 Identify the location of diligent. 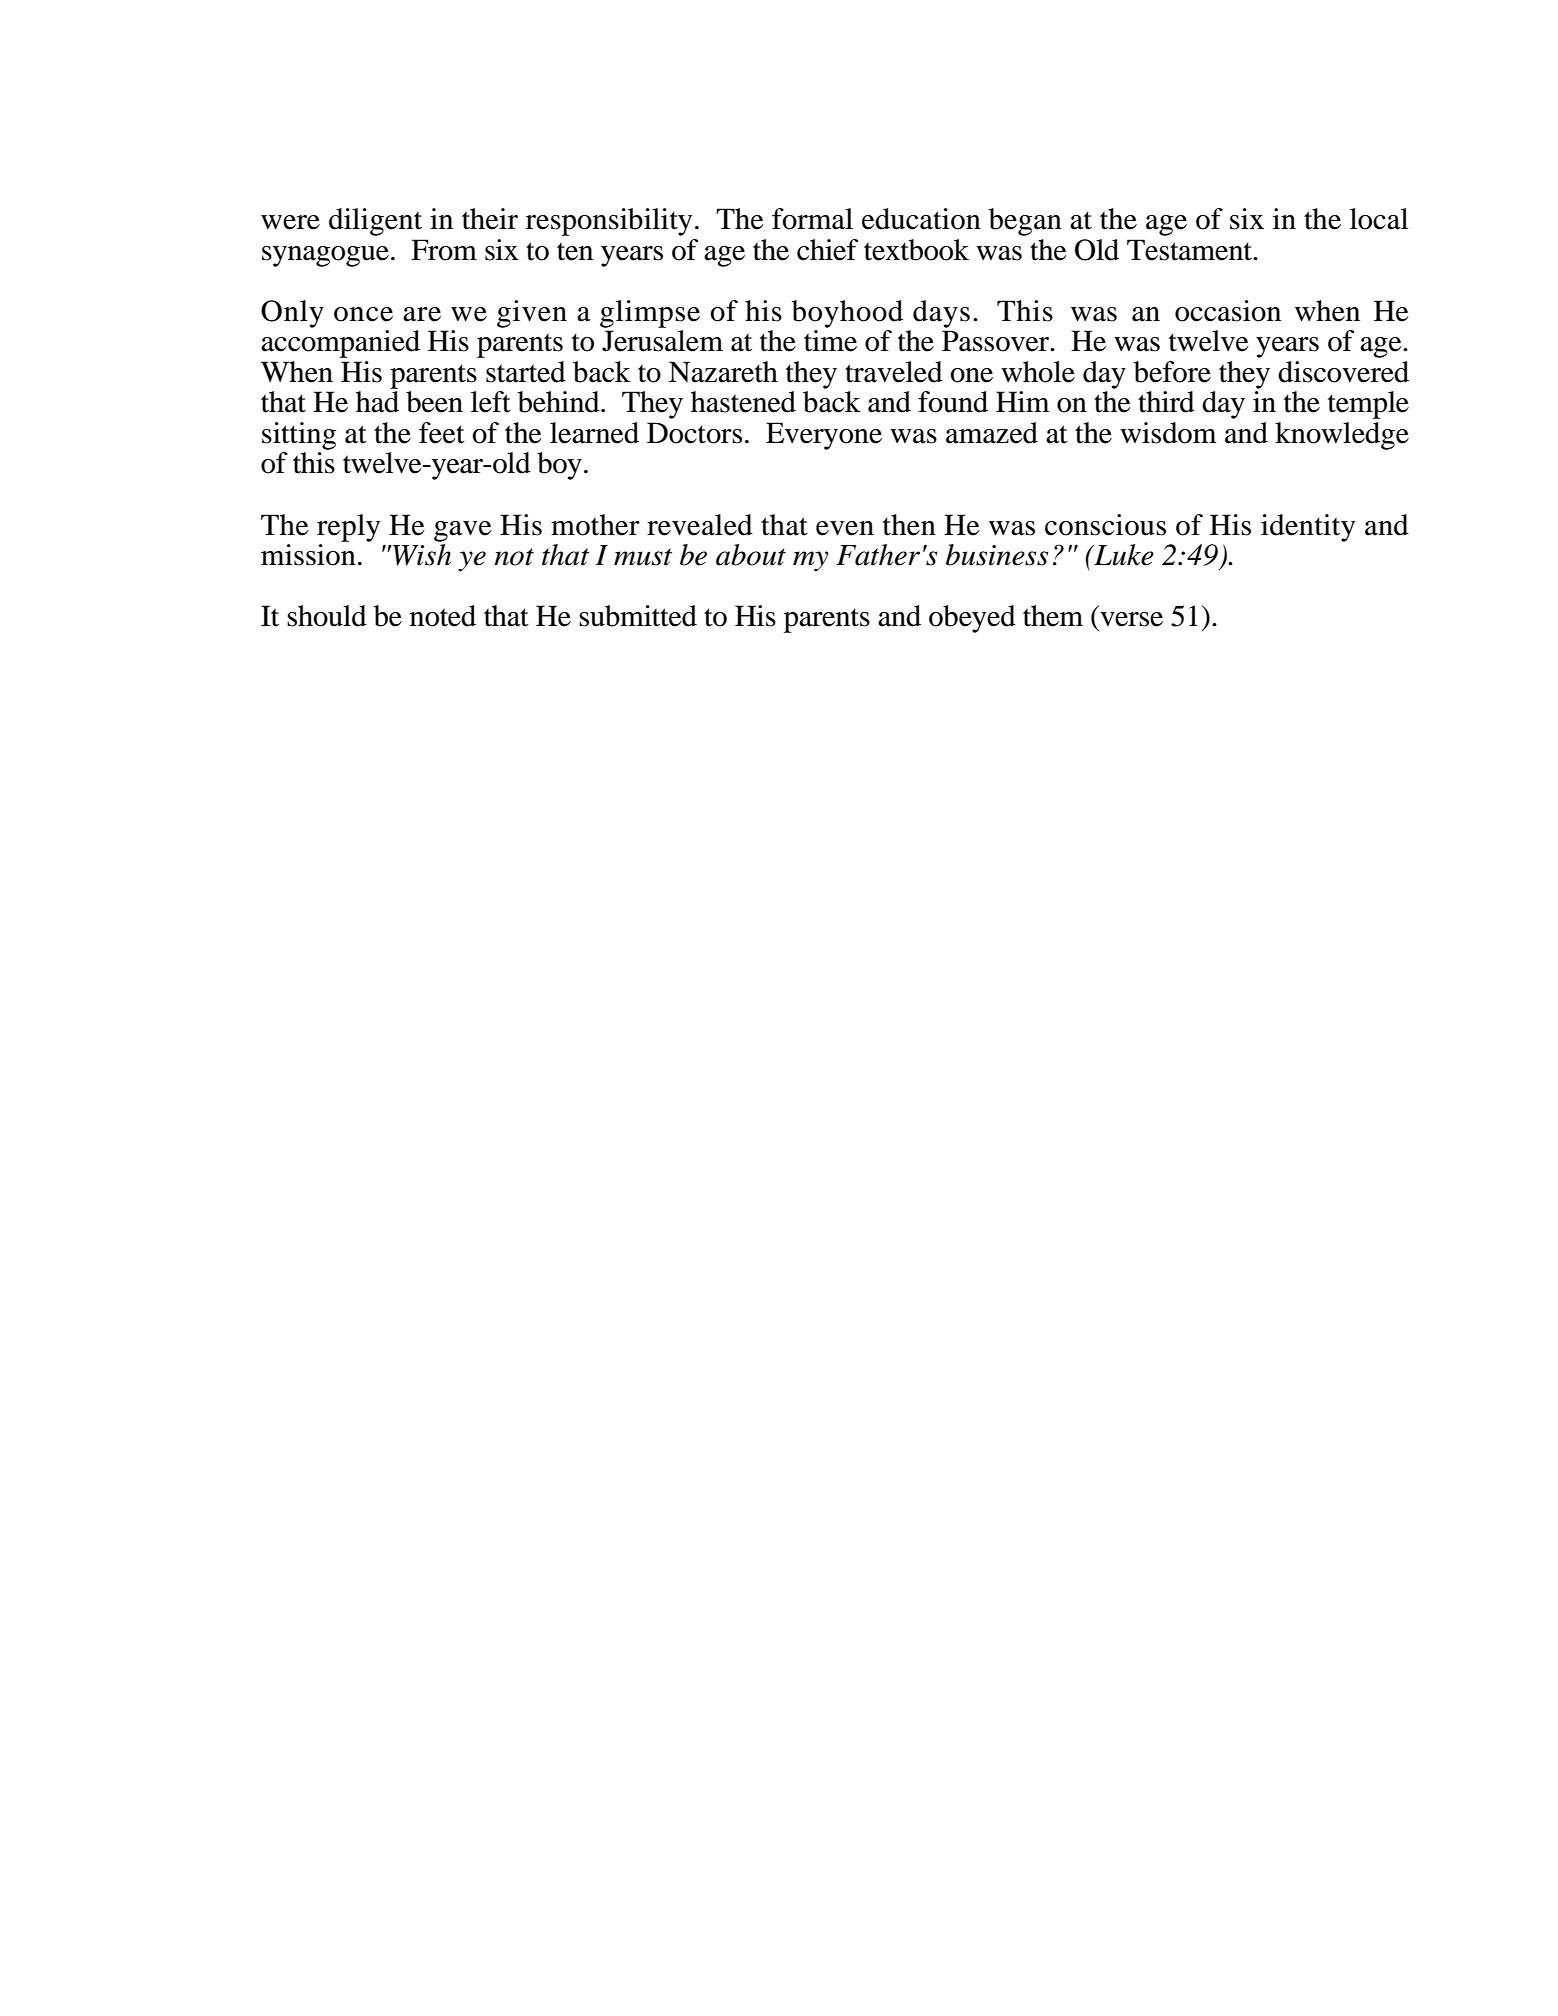
(375, 222).
